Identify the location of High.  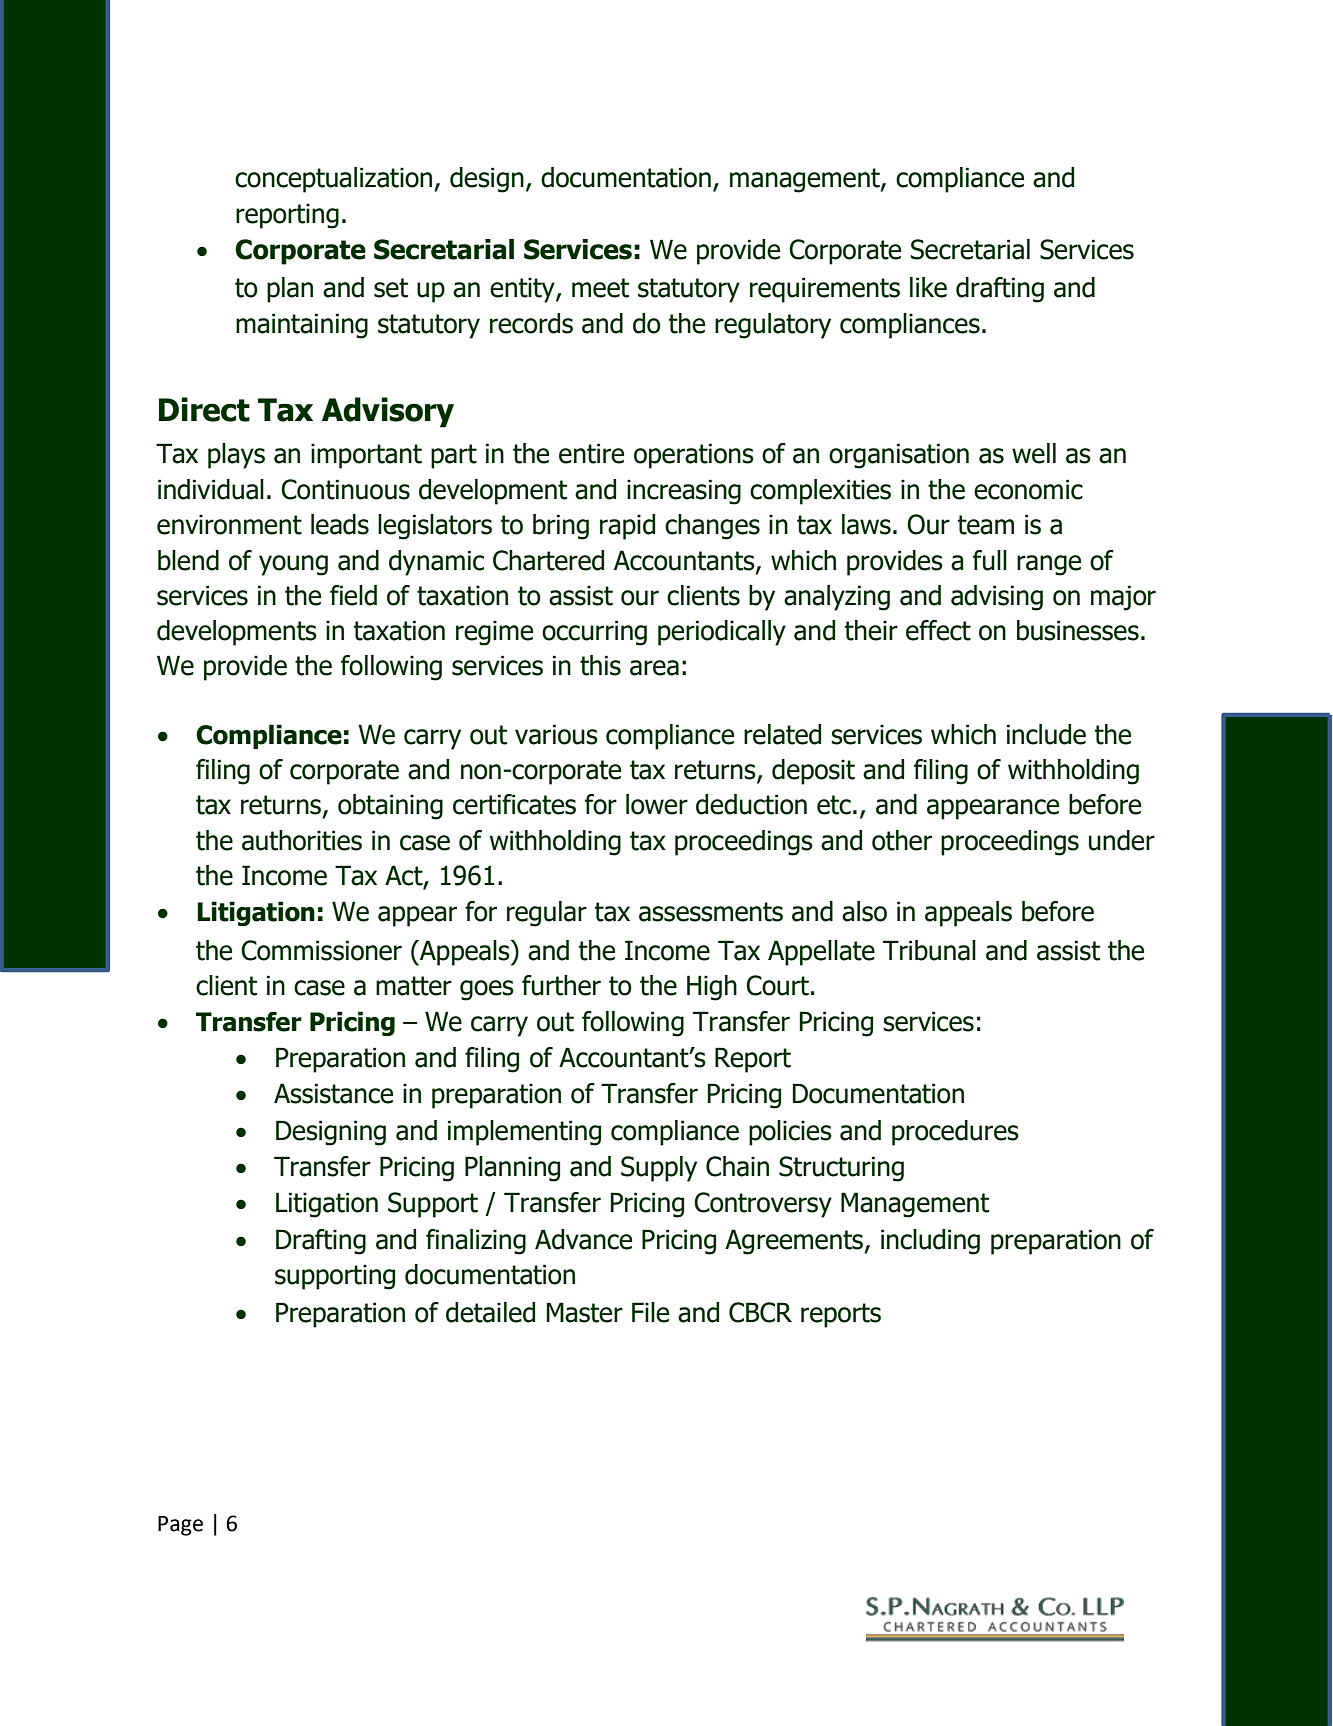
(712, 988).
